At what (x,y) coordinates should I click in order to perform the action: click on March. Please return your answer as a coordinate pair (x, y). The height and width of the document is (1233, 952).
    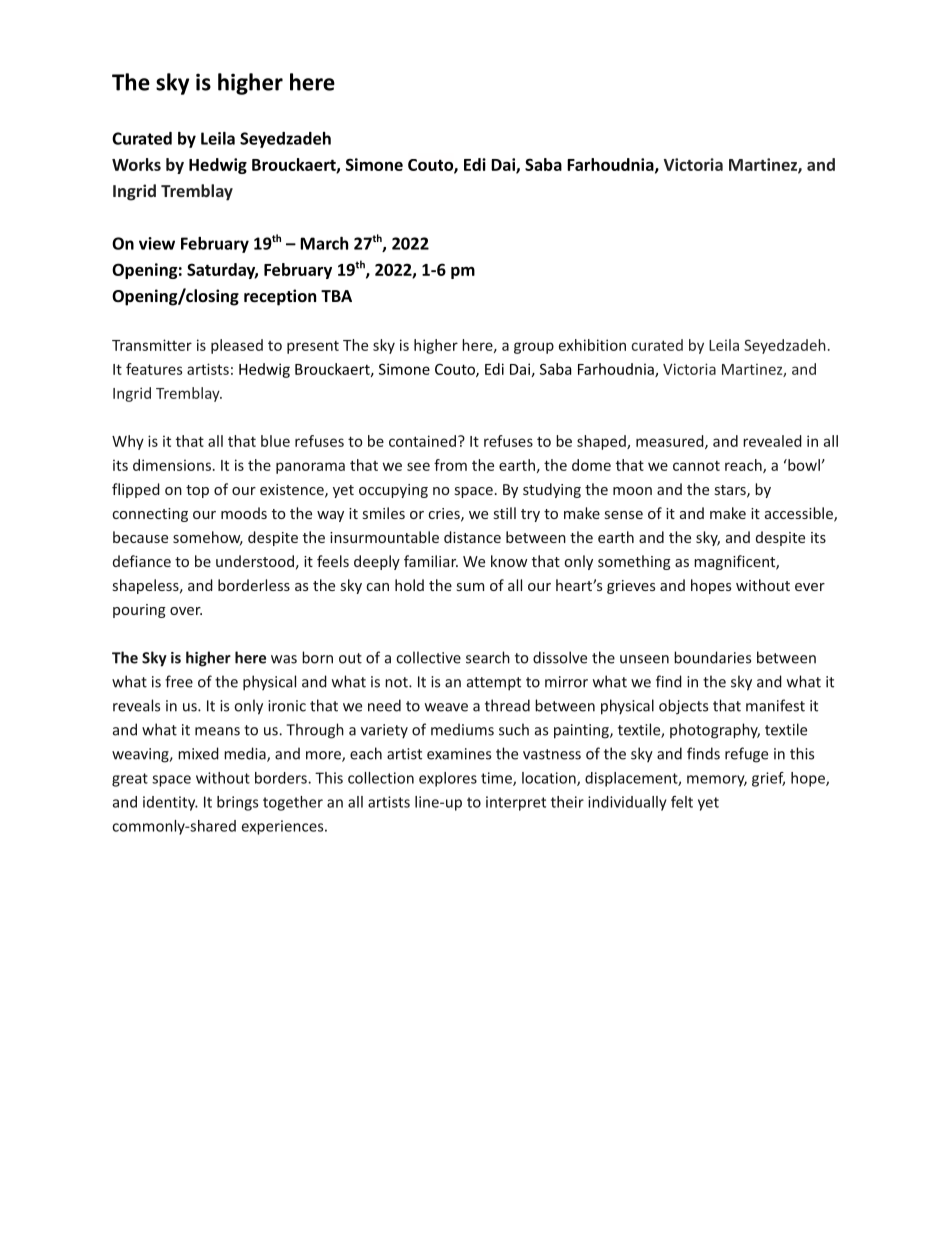
    Looking at the image, I should click on (324, 243).
